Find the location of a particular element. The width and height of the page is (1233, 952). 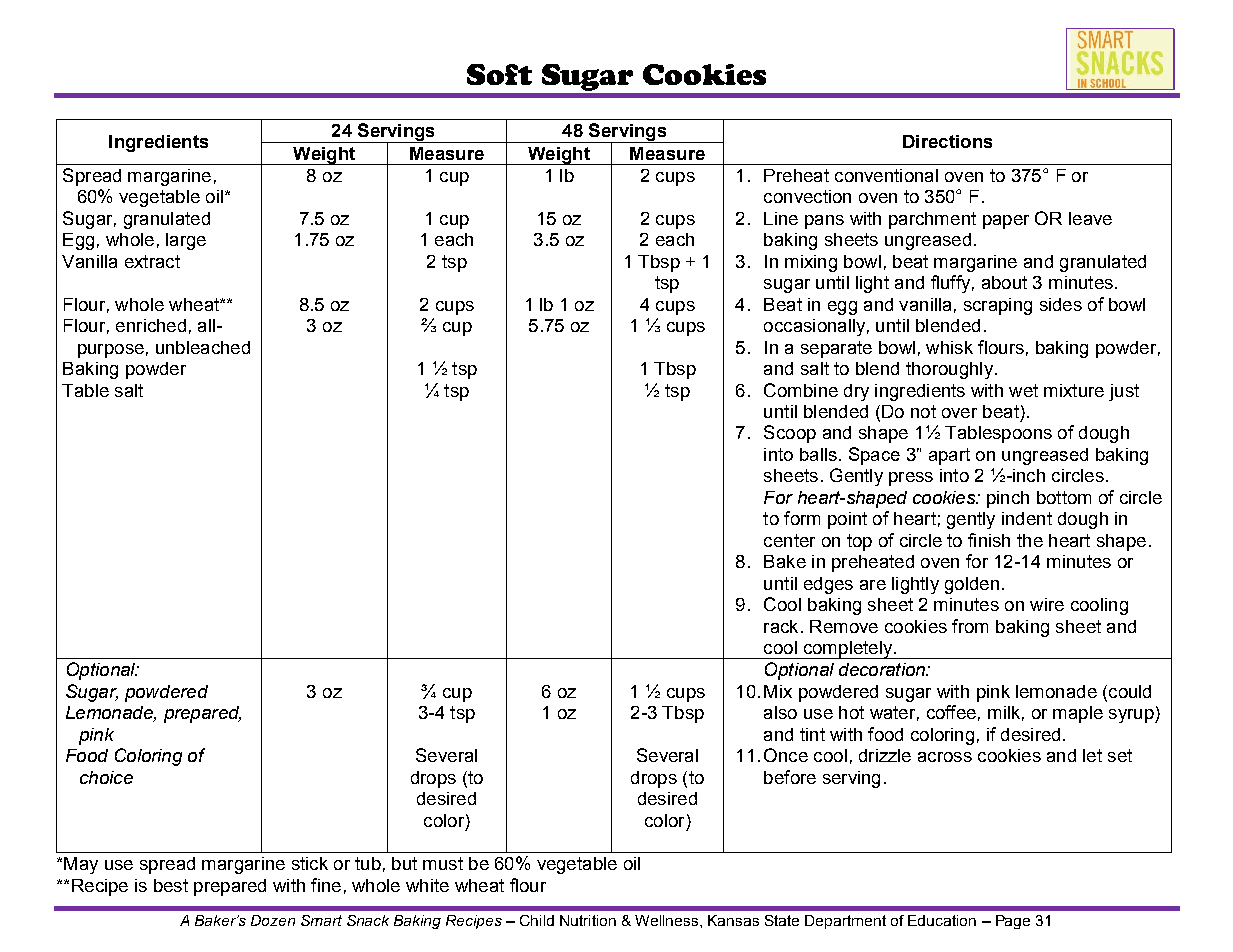

coffee is located at coordinates (951, 712).
